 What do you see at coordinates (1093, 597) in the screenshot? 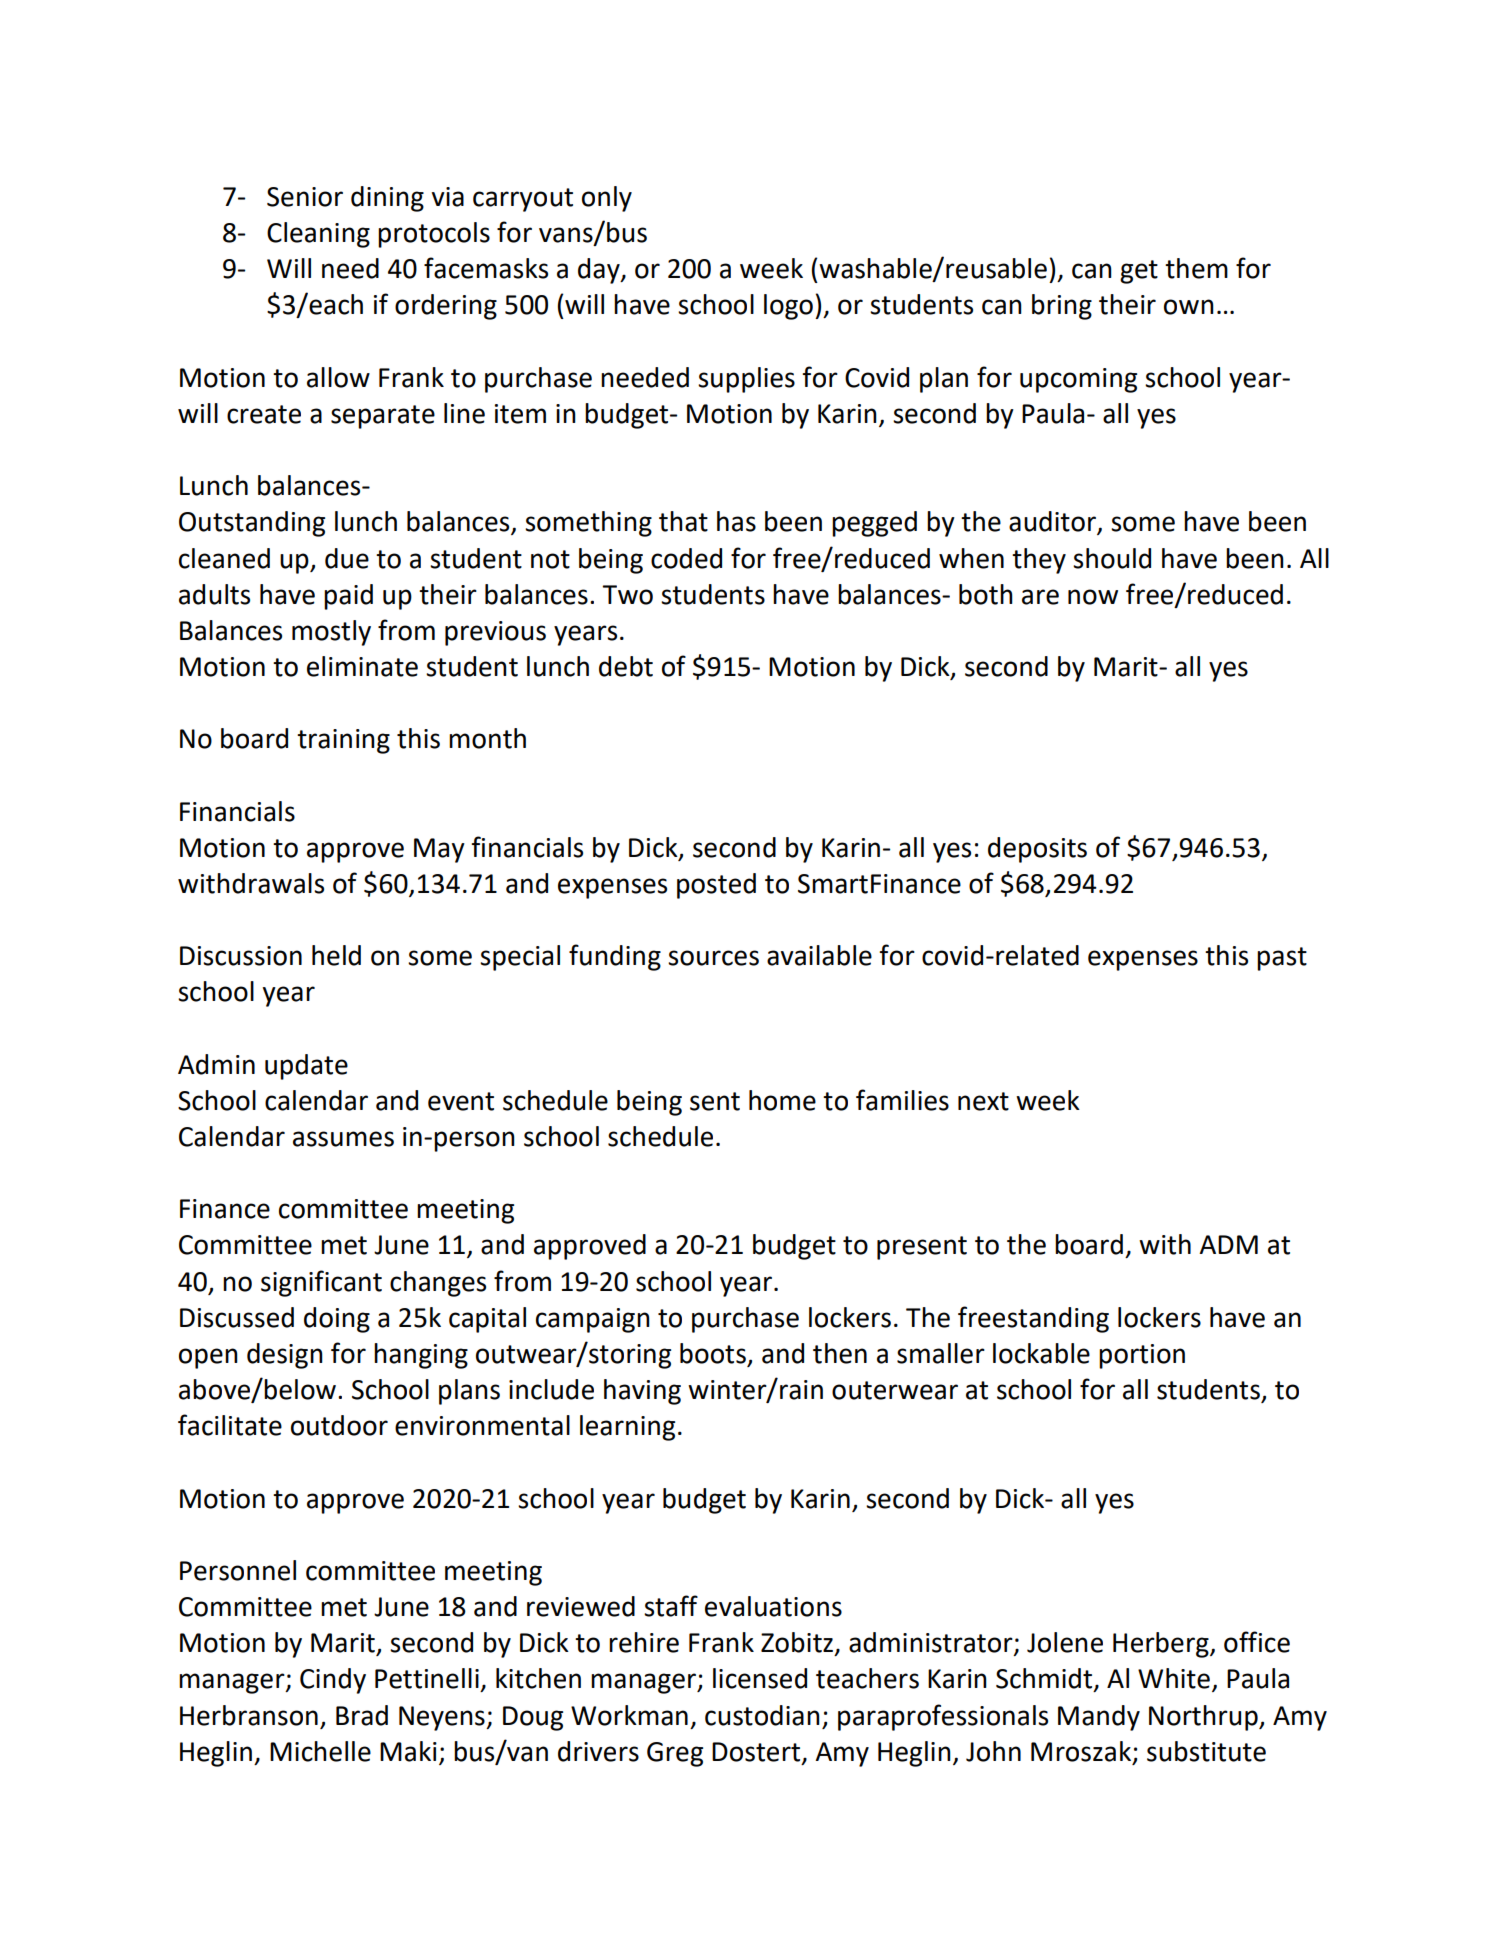
I see `now` at bounding box center [1093, 597].
